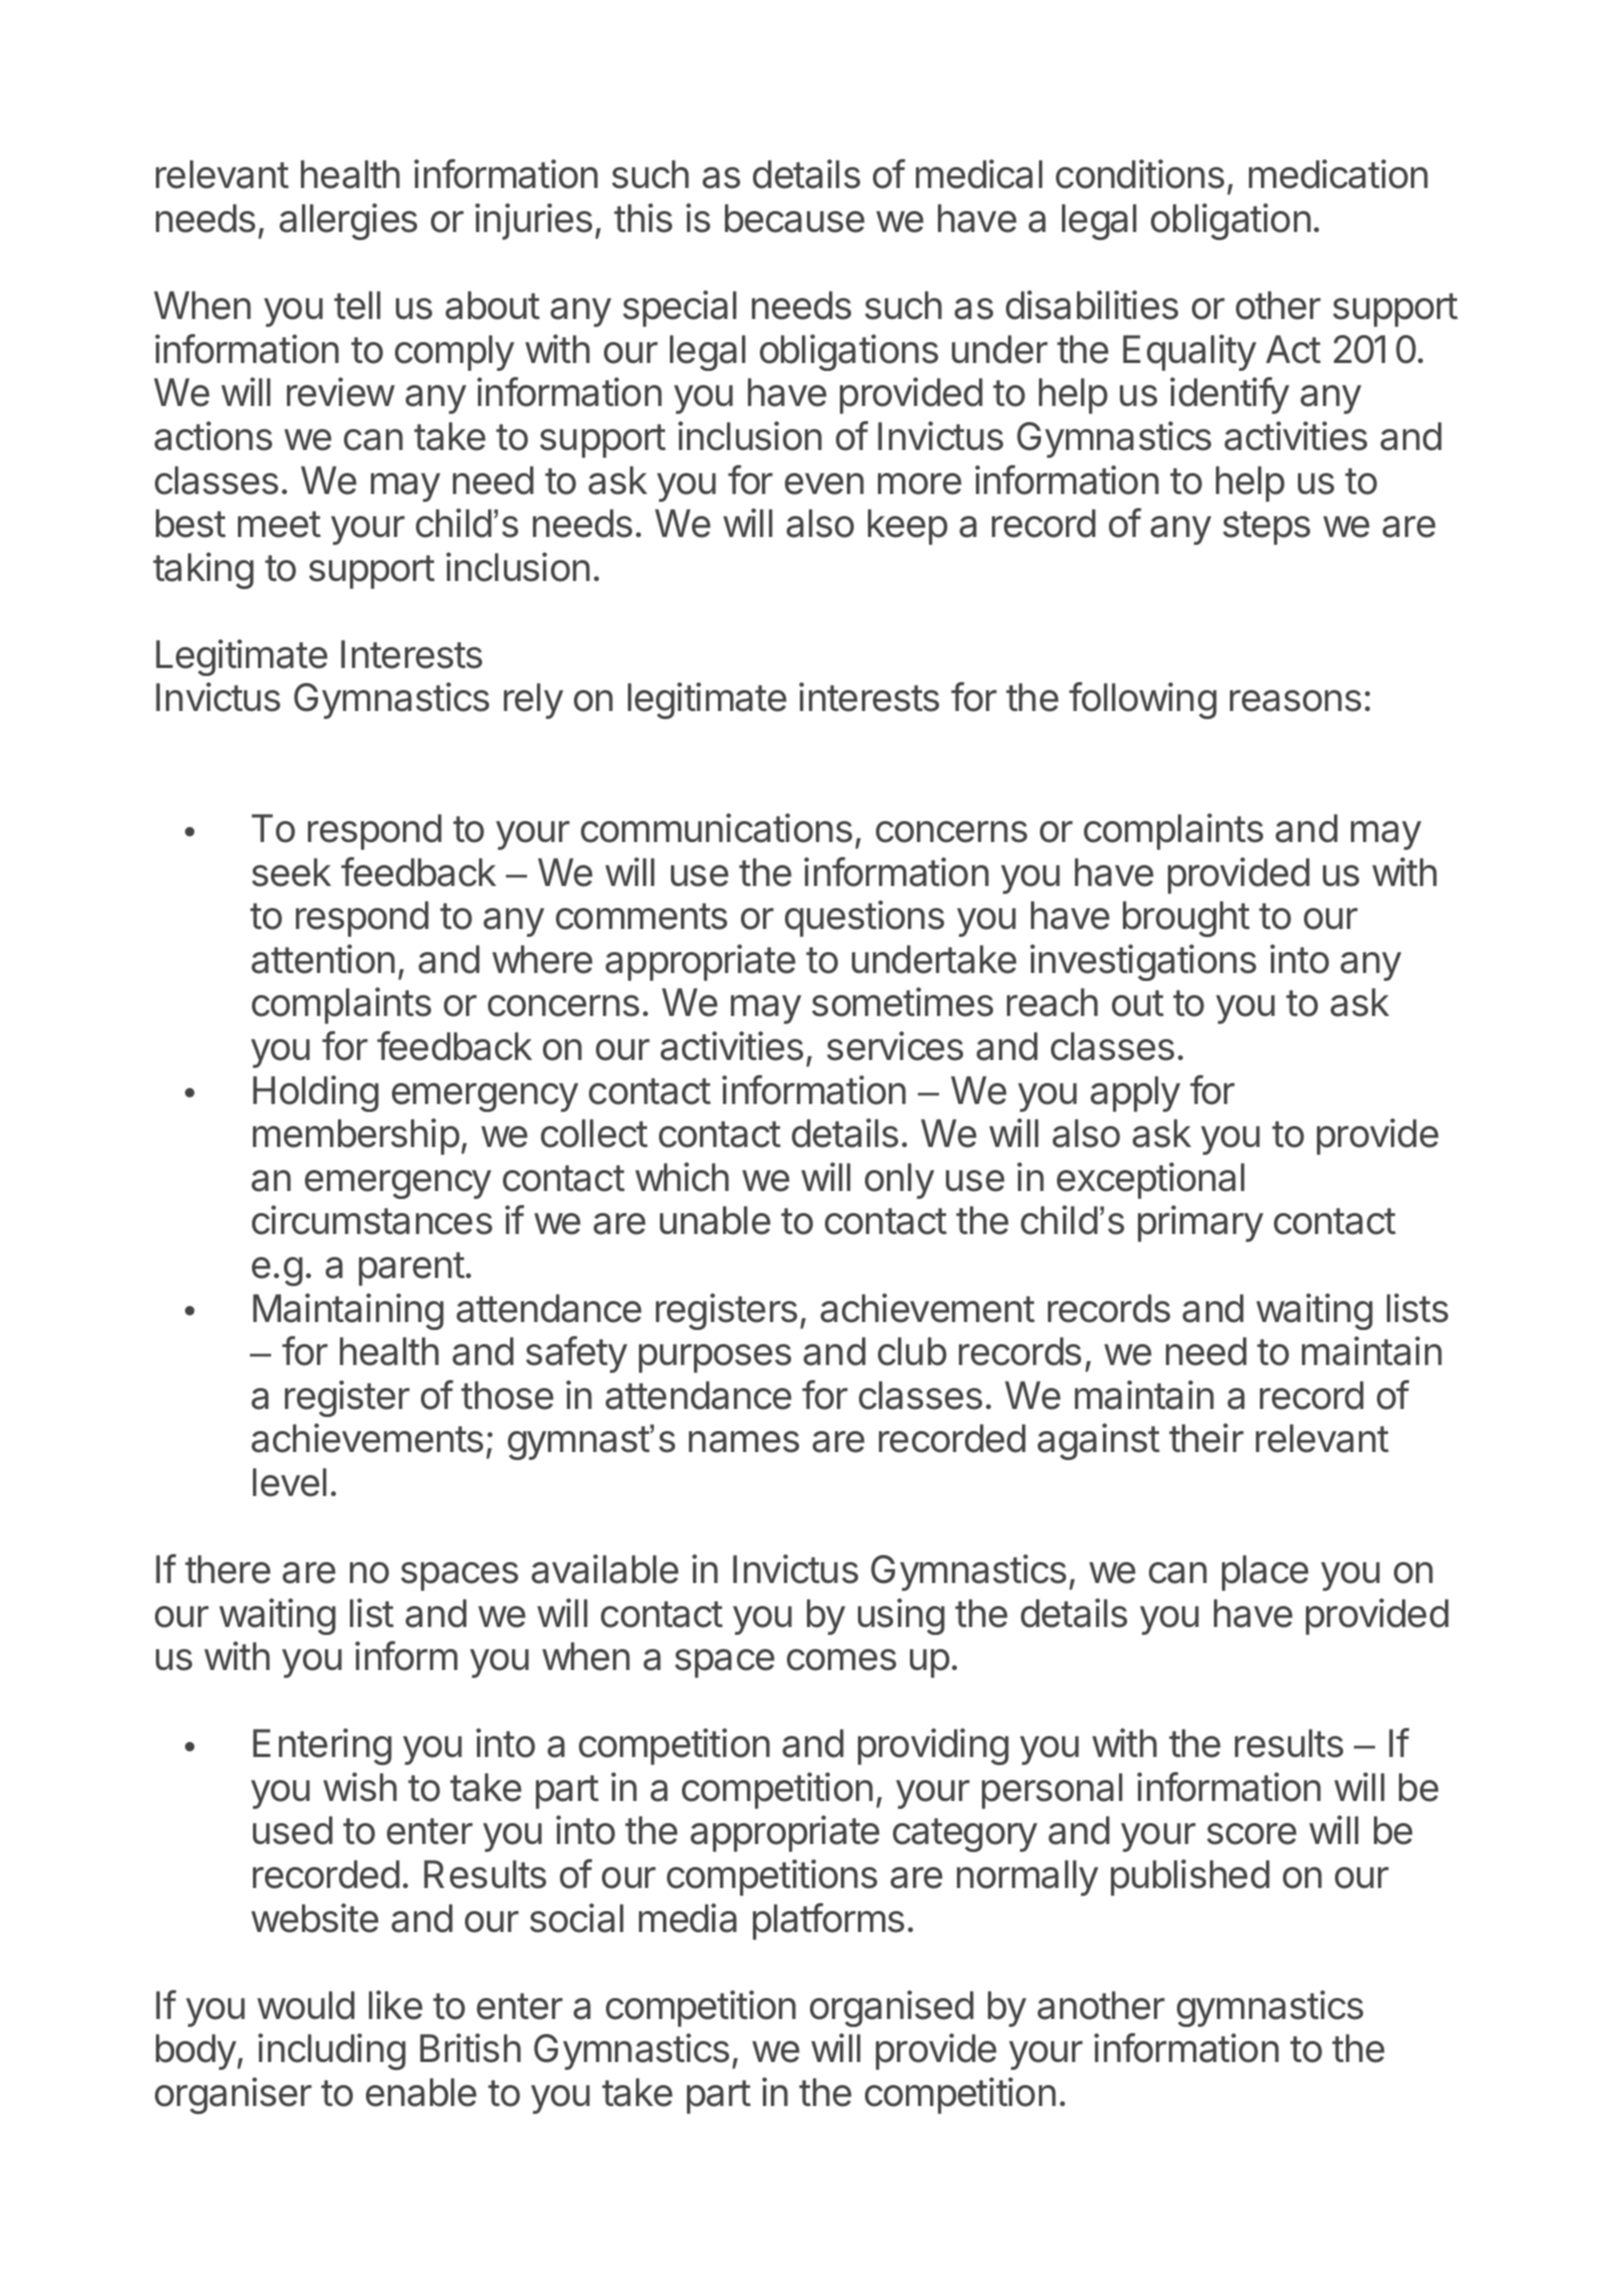 The height and width of the screenshot is (2279, 1611). What do you see at coordinates (841, 1660) in the screenshot?
I see `comes` at bounding box center [841, 1660].
